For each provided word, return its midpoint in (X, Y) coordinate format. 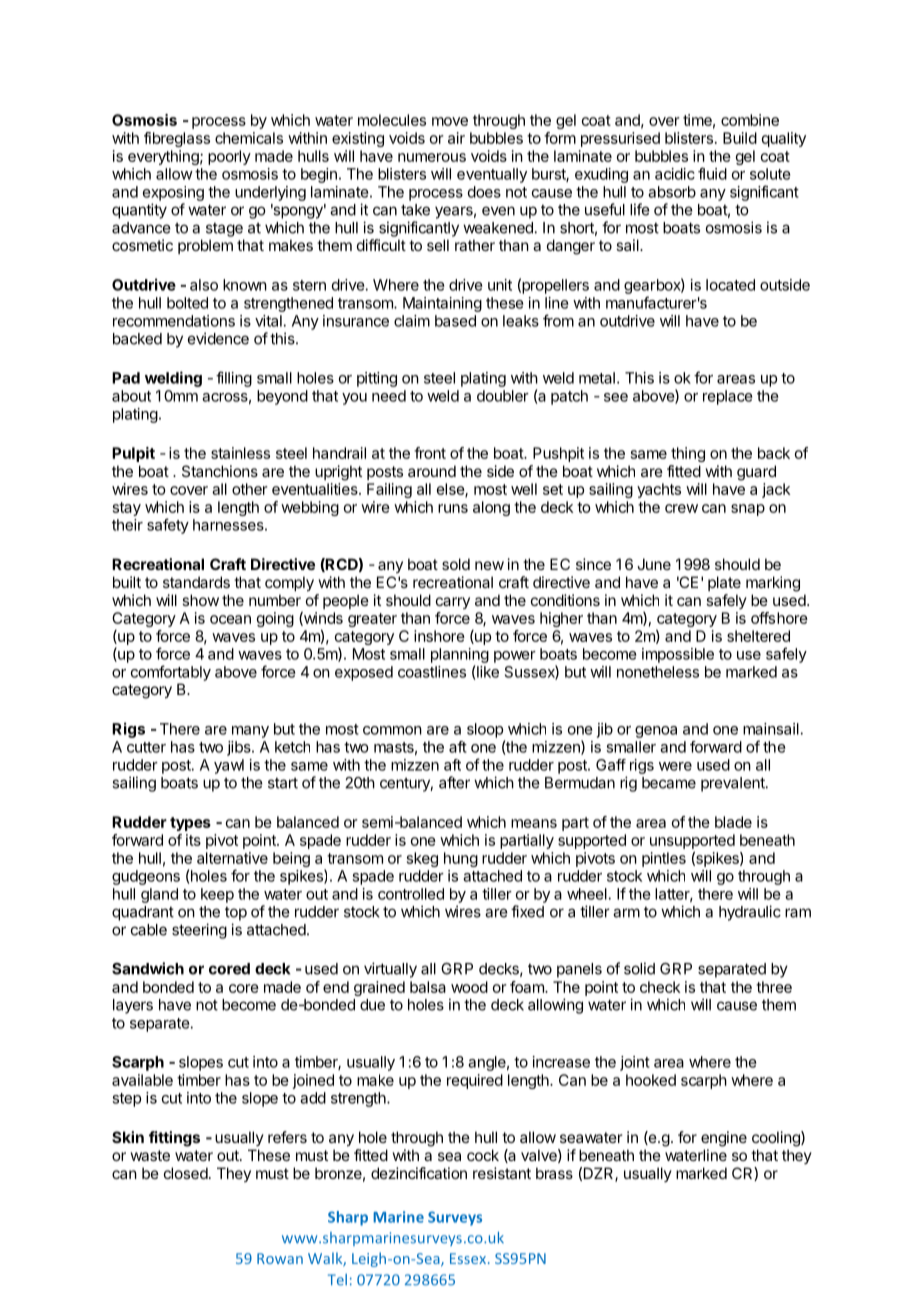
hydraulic (750, 913)
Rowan (280, 1258)
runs (453, 508)
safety (168, 526)
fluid (712, 173)
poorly (229, 157)
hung (461, 859)
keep (217, 895)
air (456, 138)
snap (748, 510)
